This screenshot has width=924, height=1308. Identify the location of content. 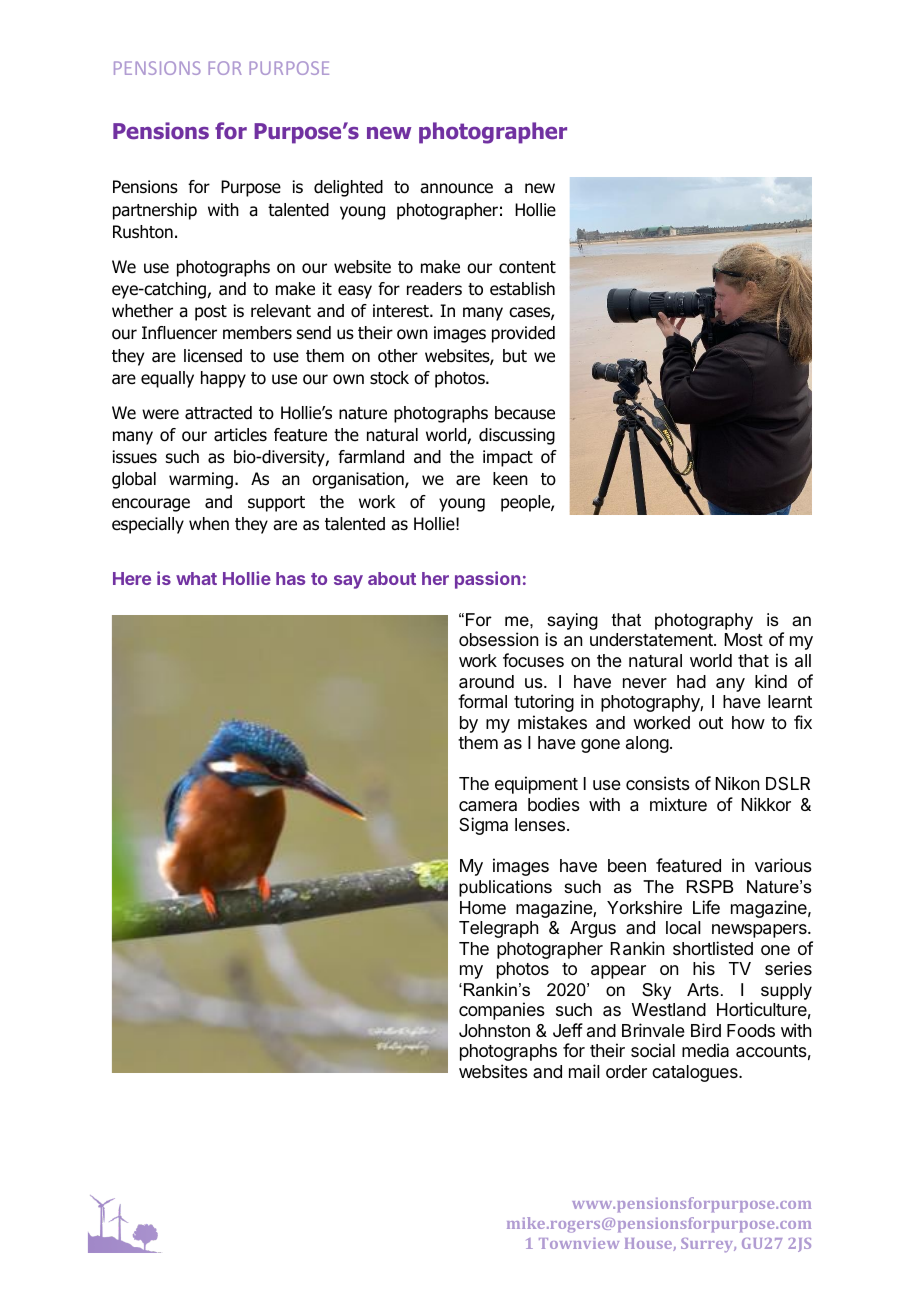
(527, 267).
